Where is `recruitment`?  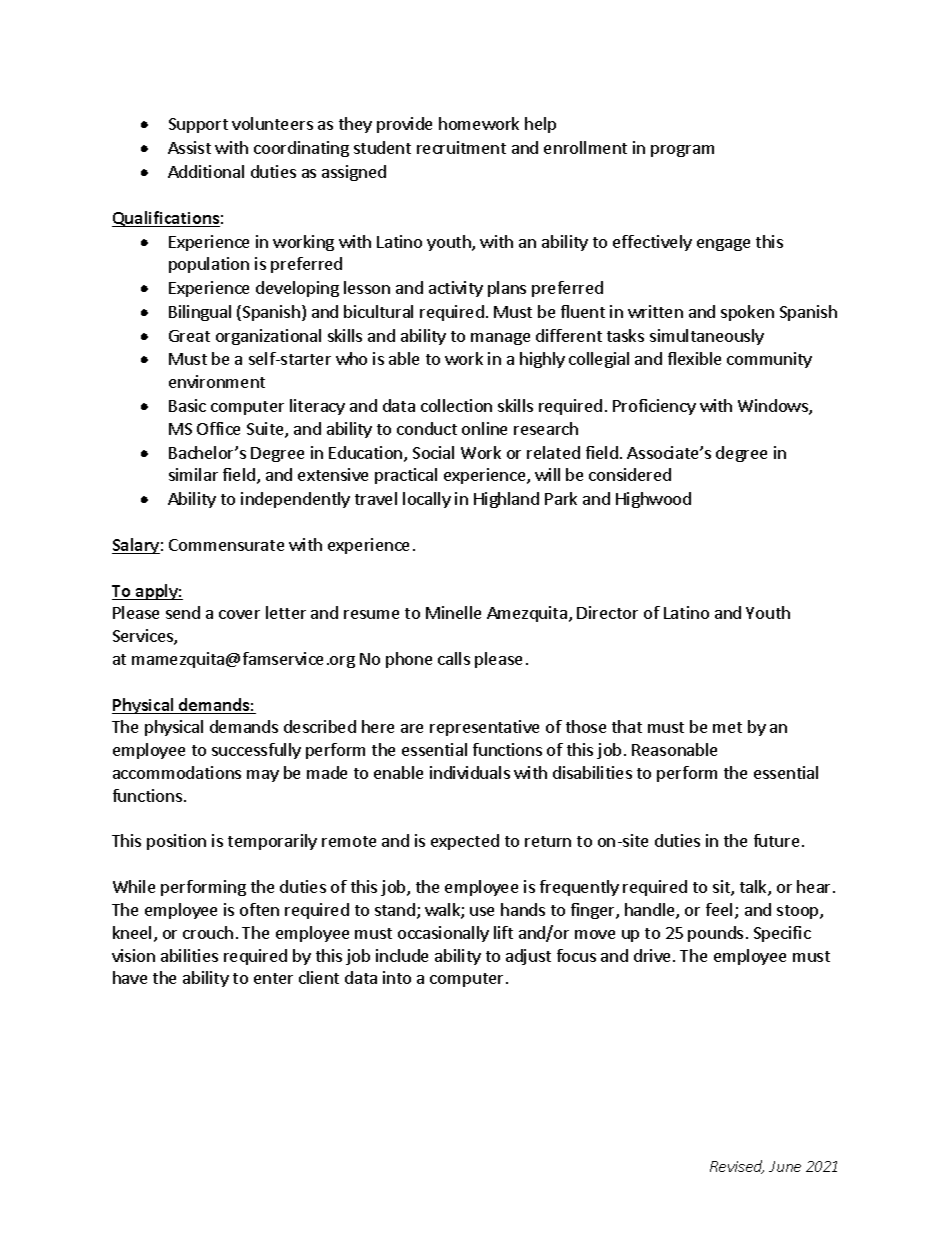
recruitment is located at coordinates (461, 147).
